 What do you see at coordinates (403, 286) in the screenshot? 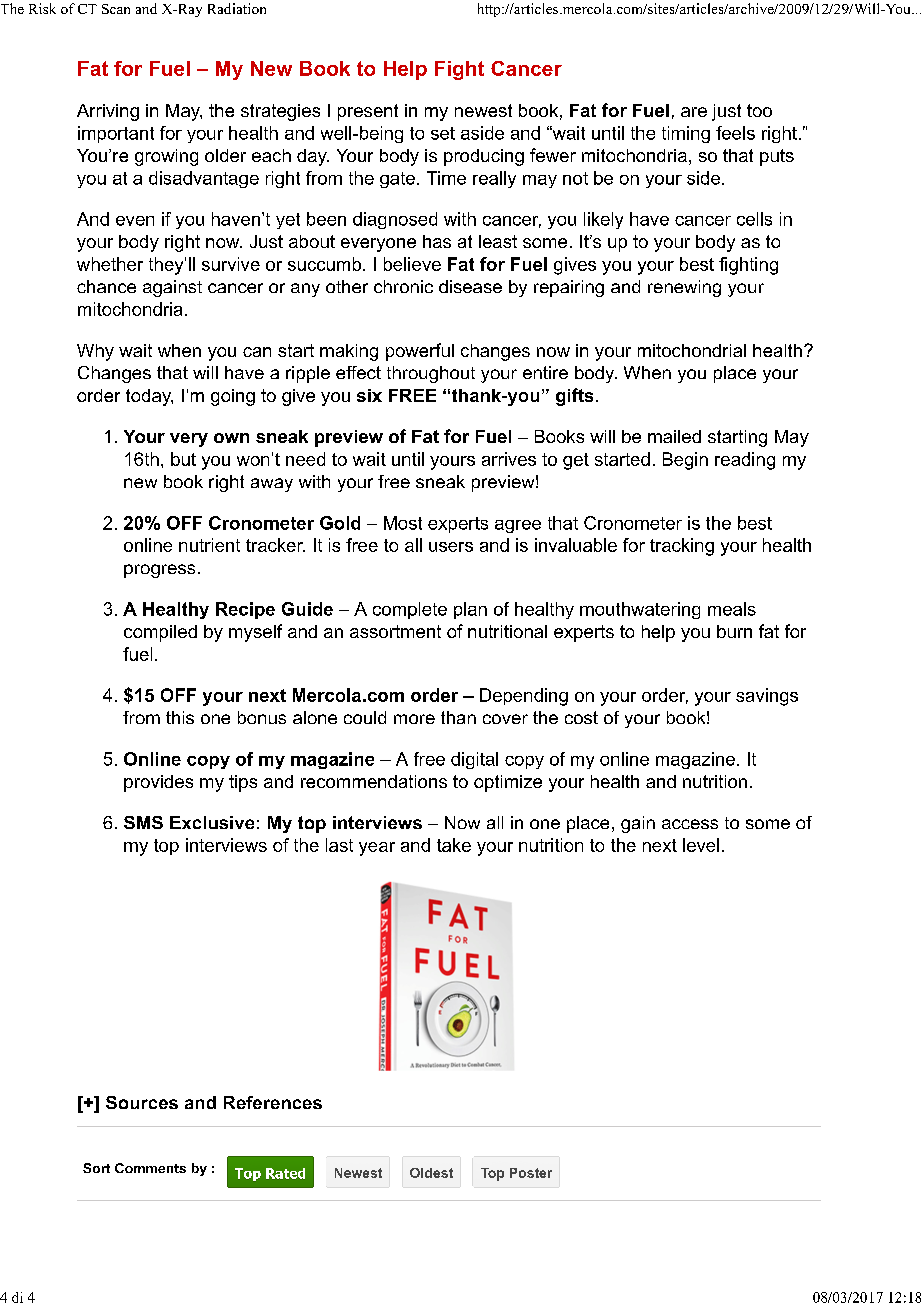
I see `chronic` at bounding box center [403, 286].
